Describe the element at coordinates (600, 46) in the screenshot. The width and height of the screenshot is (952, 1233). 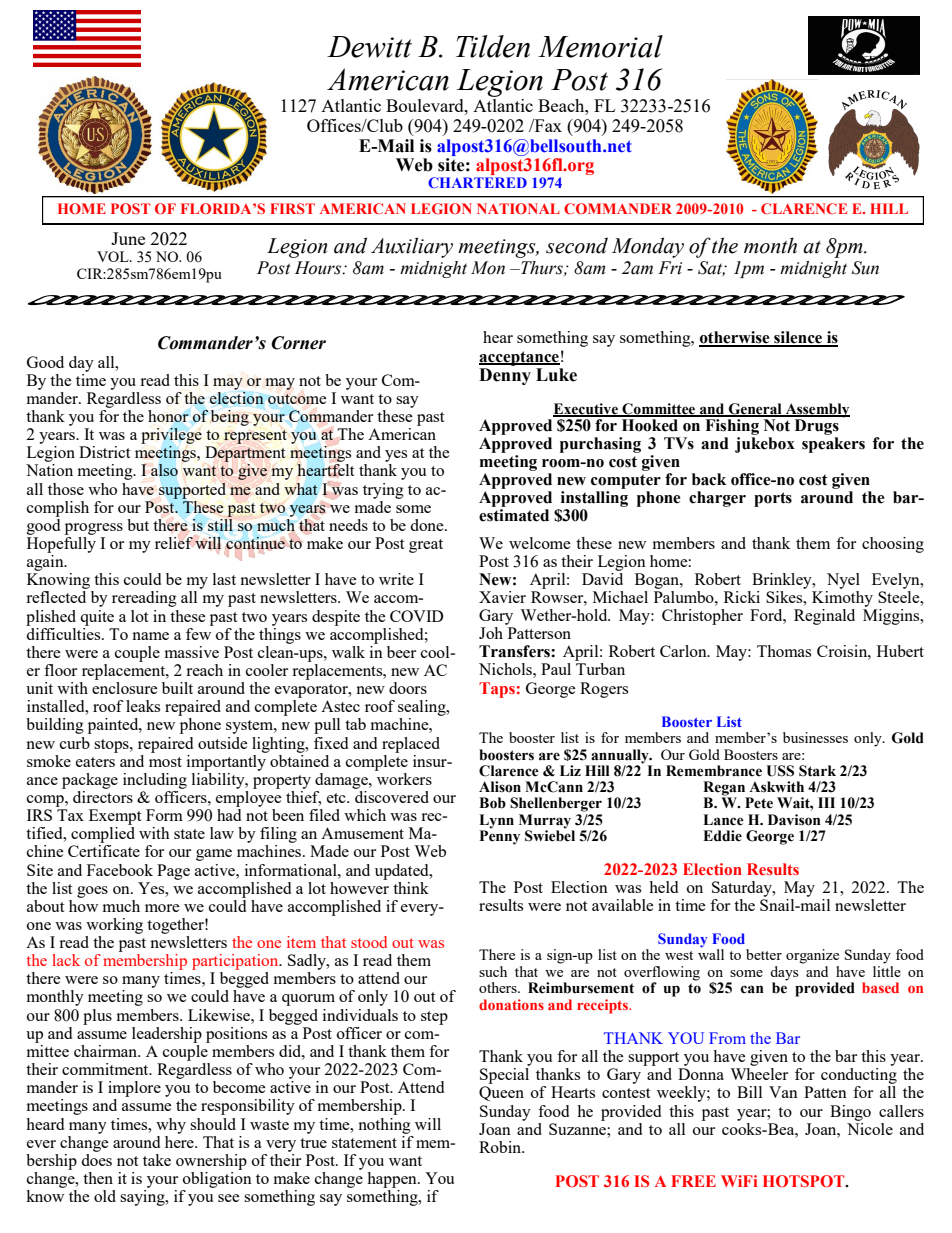
I see `Memorial` at that location.
